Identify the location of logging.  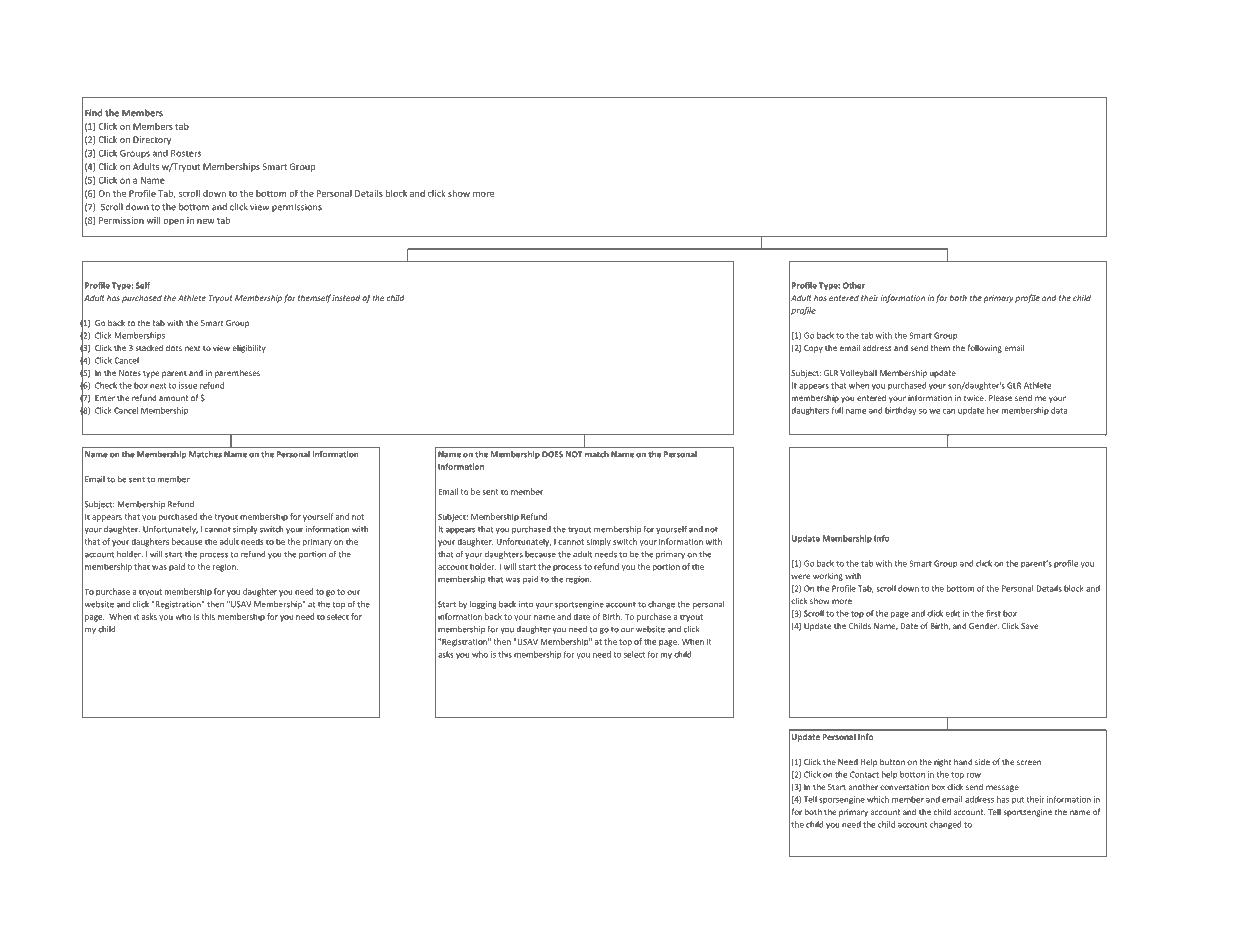
(483, 605).
